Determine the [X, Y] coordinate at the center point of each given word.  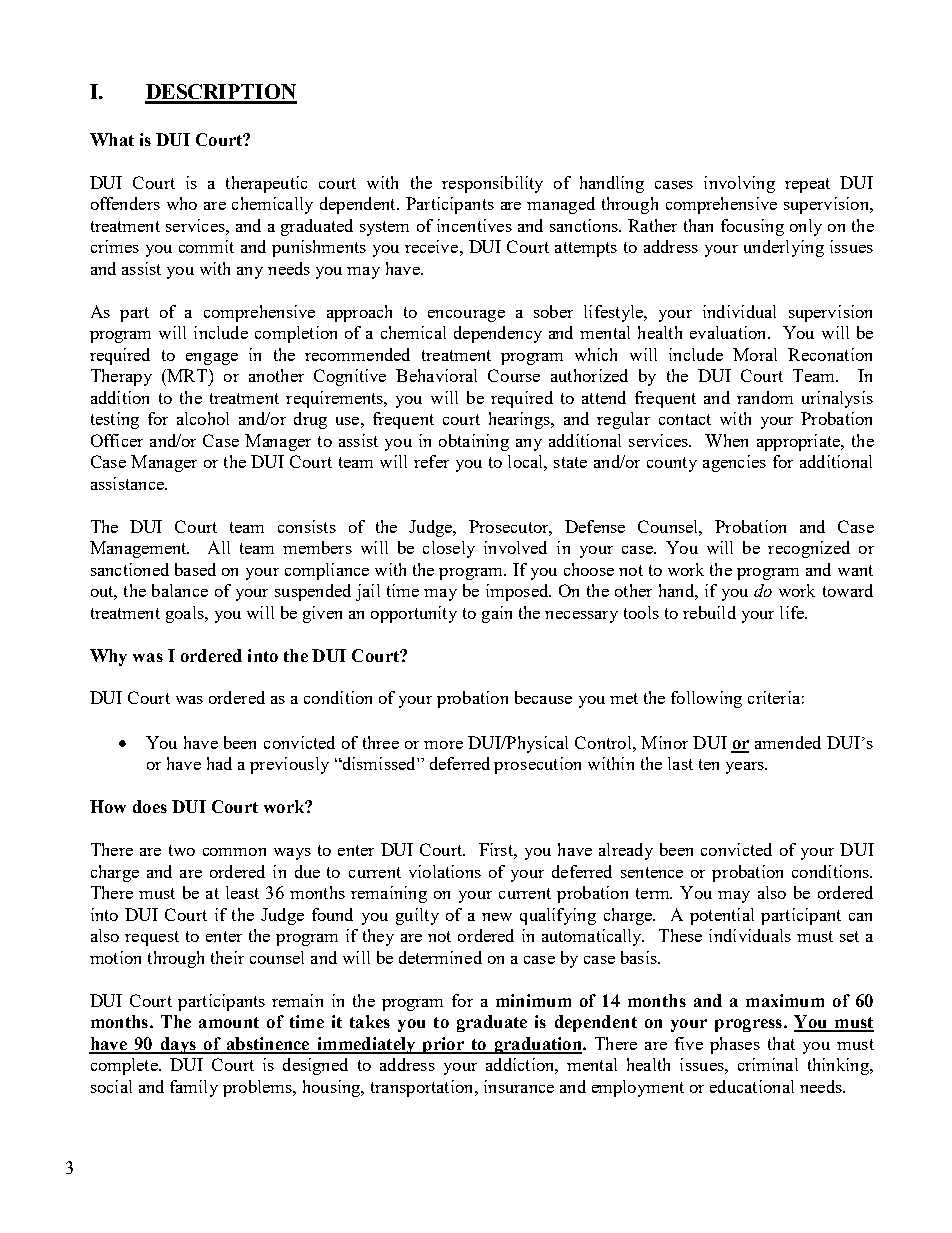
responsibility [492, 184]
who [182, 203]
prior [443, 1045]
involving [739, 184]
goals [186, 614]
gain [497, 614]
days [178, 1045]
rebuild [709, 612]
